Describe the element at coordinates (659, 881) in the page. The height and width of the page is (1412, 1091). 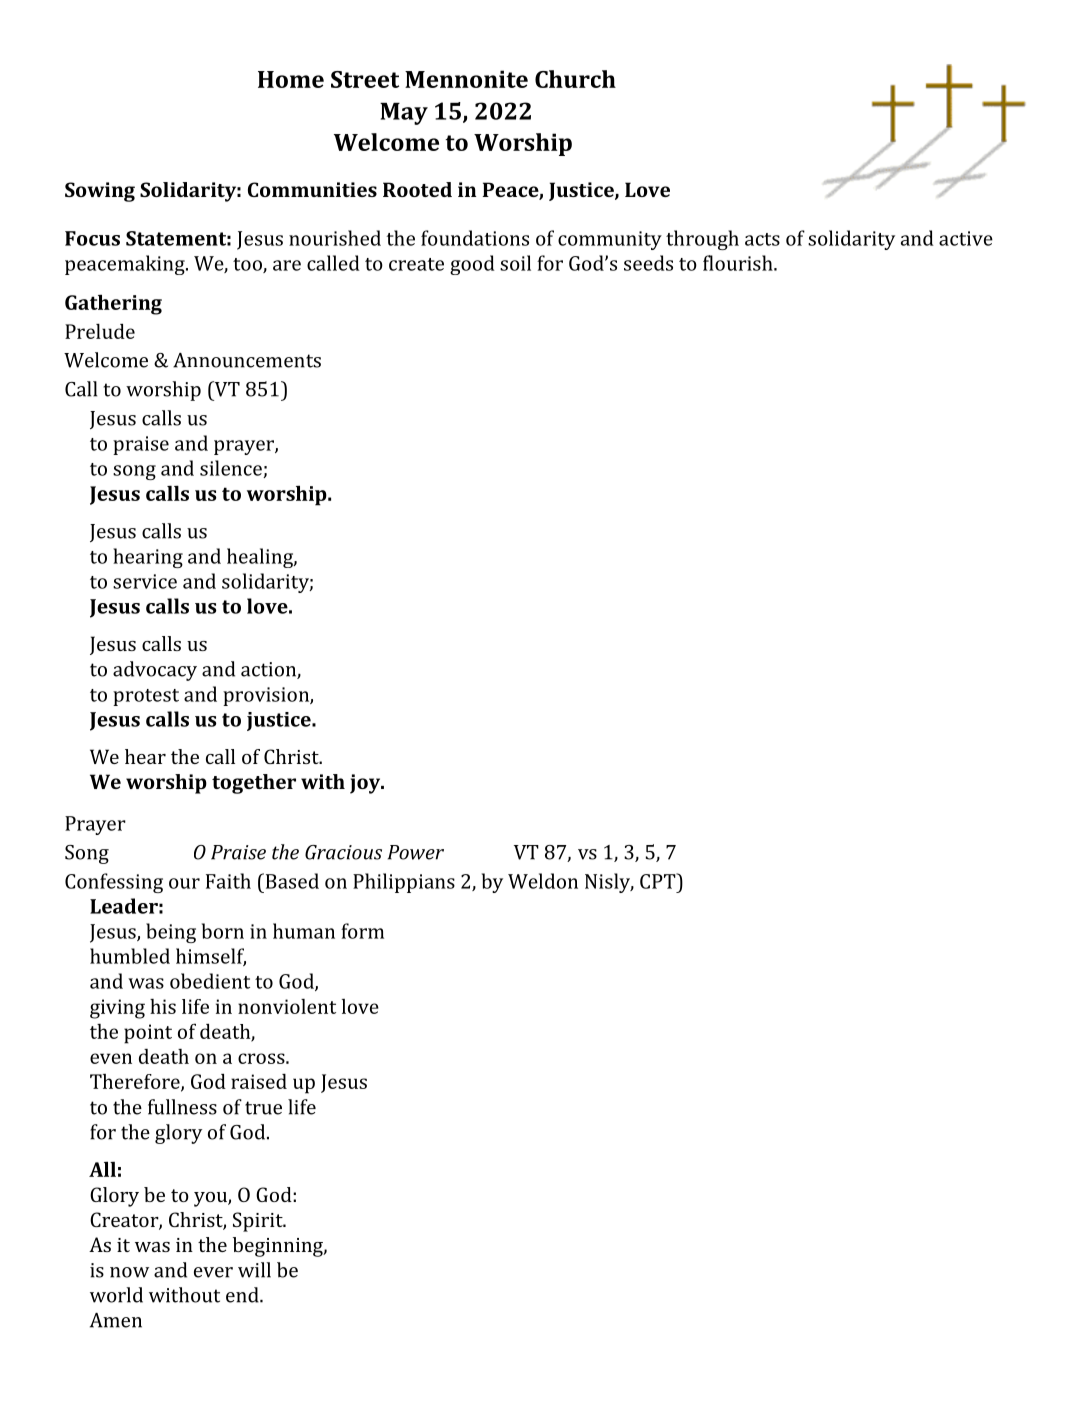
I see `CPT` at that location.
